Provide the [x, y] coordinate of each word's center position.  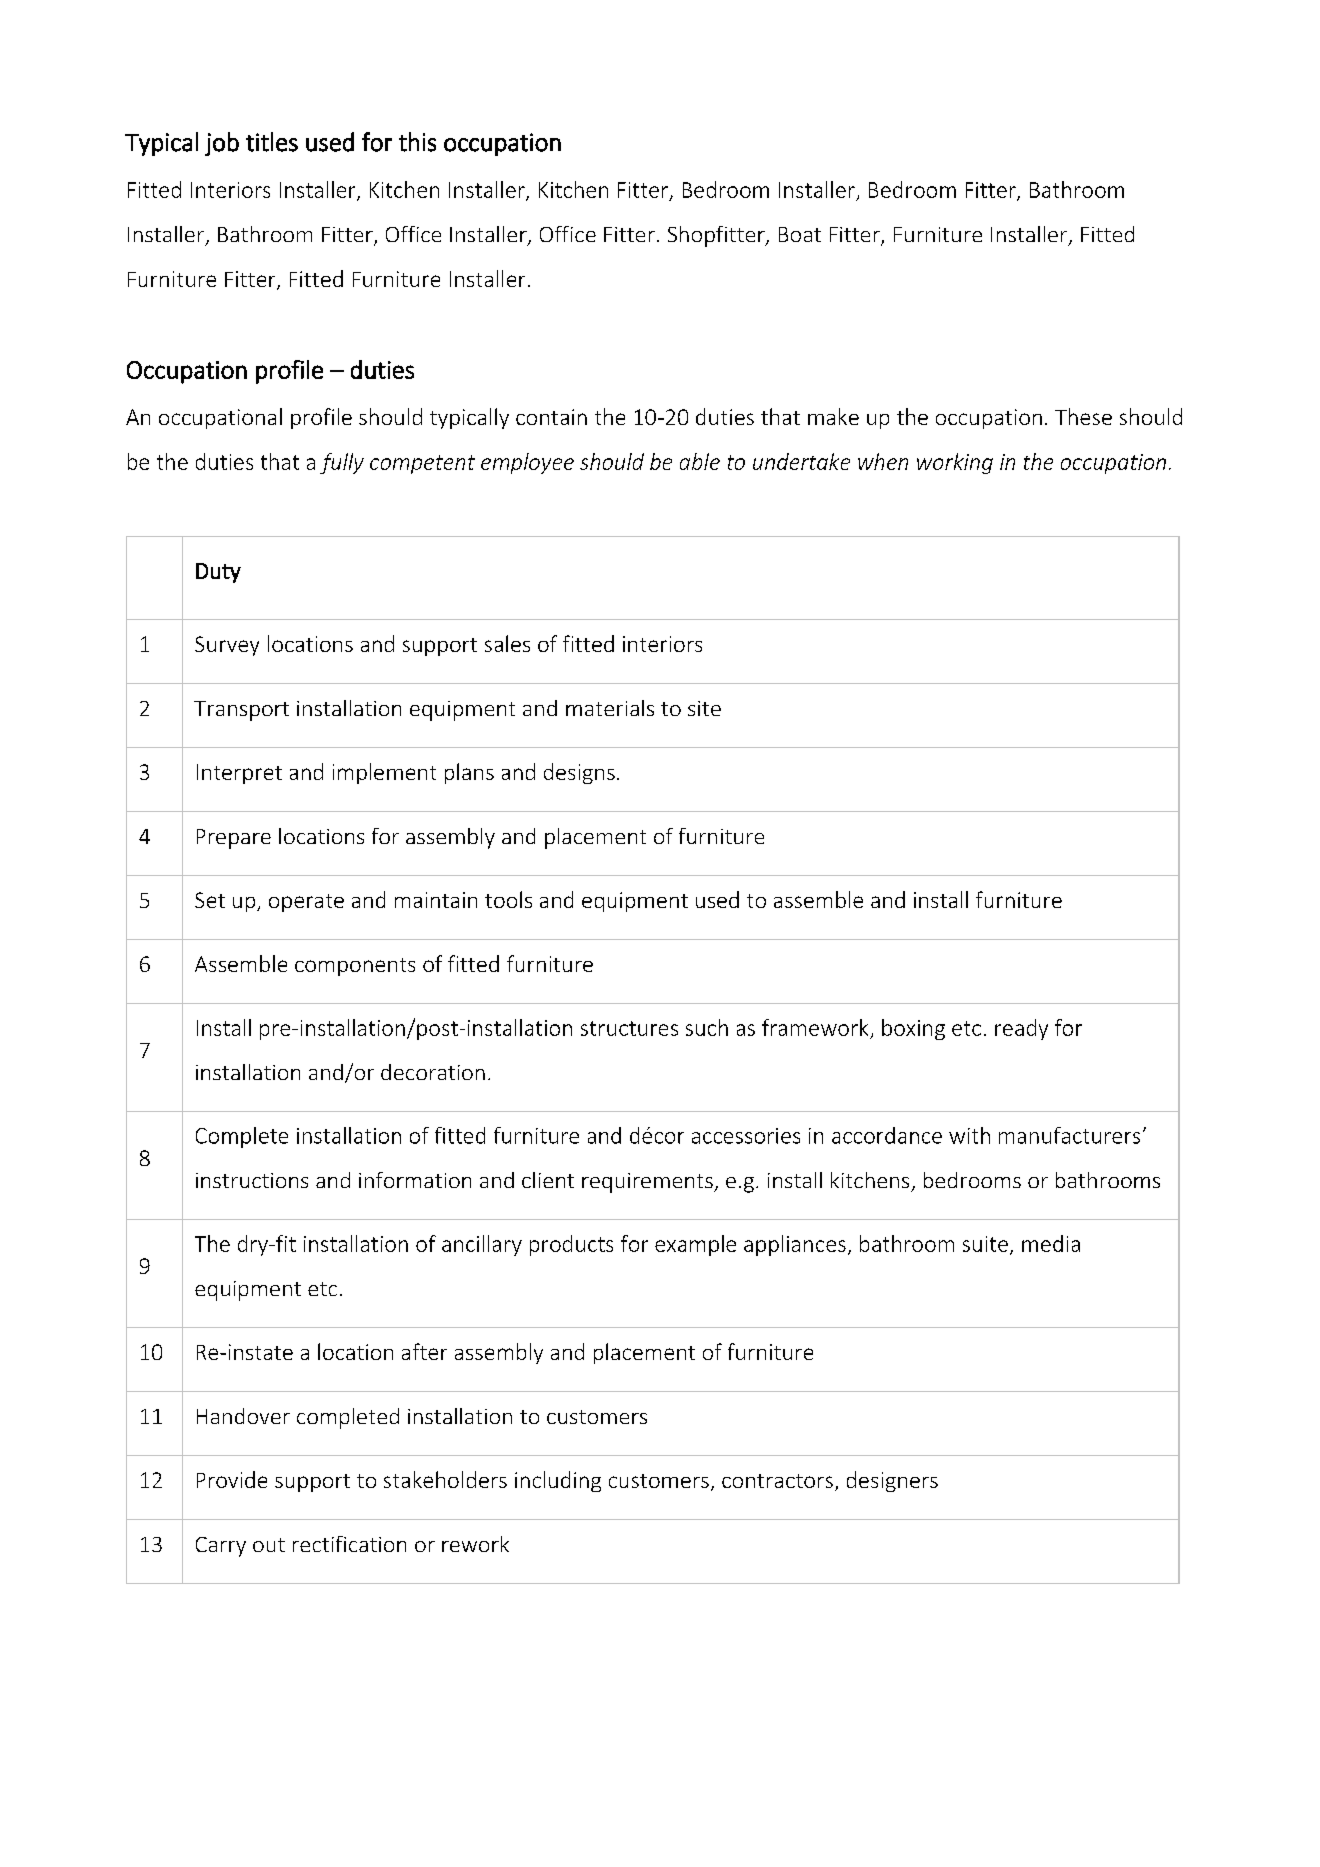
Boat [800, 234]
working [955, 463]
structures [629, 1028]
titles [272, 142]
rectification [349, 1544]
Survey [227, 646]
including [558, 1481]
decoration [433, 1072]
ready [1021, 1029]
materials [610, 708]
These [1083, 416]
